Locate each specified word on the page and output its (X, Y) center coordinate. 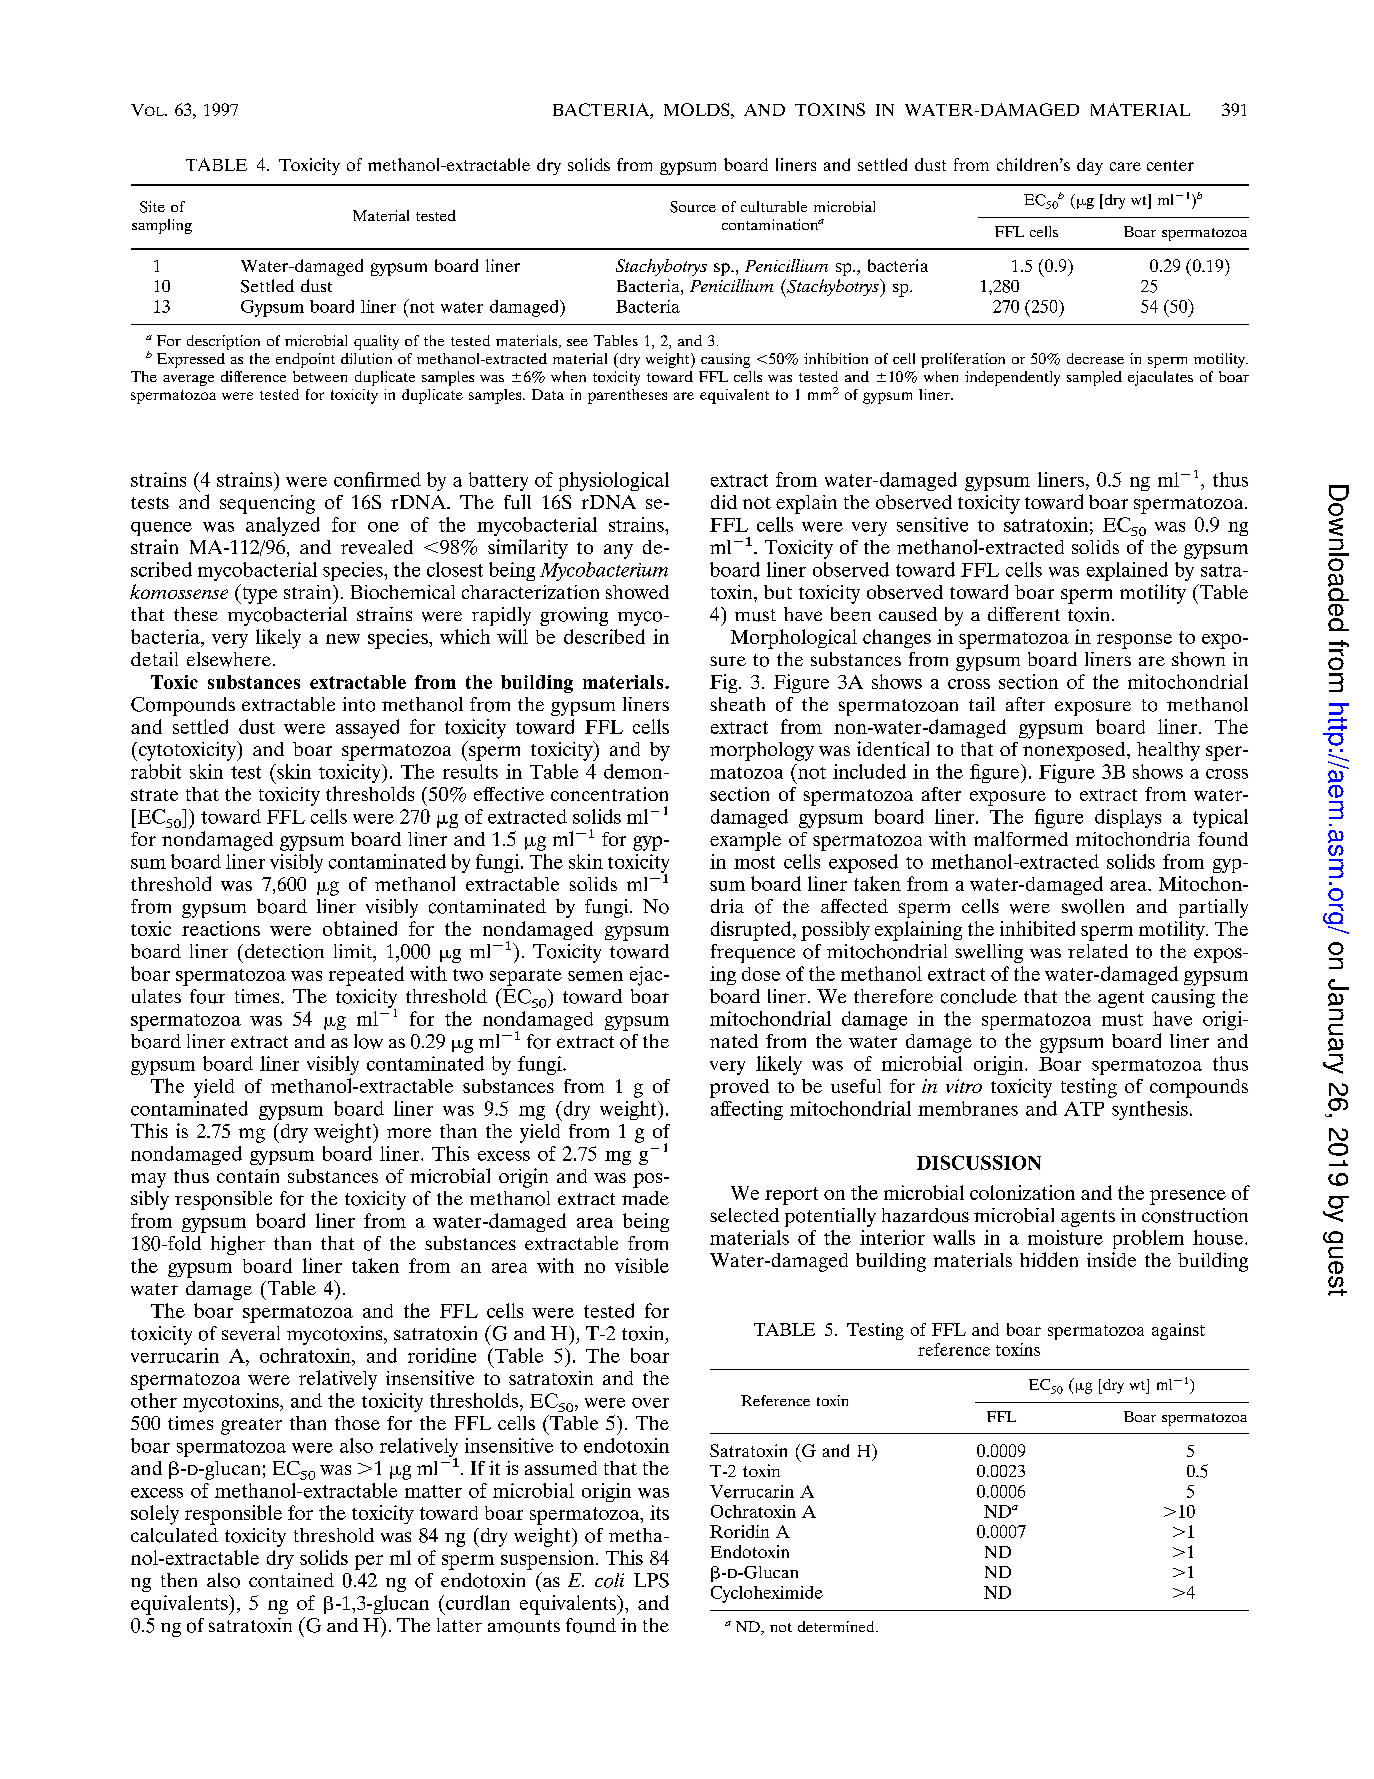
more (409, 1133)
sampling (162, 226)
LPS (651, 1580)
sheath (737, 704)
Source (693, 207)
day (1090, 166)
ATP (1084, 1109)
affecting (747, 1110)
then (179, 1580)
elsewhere (229, 659)
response (1134, 641)
